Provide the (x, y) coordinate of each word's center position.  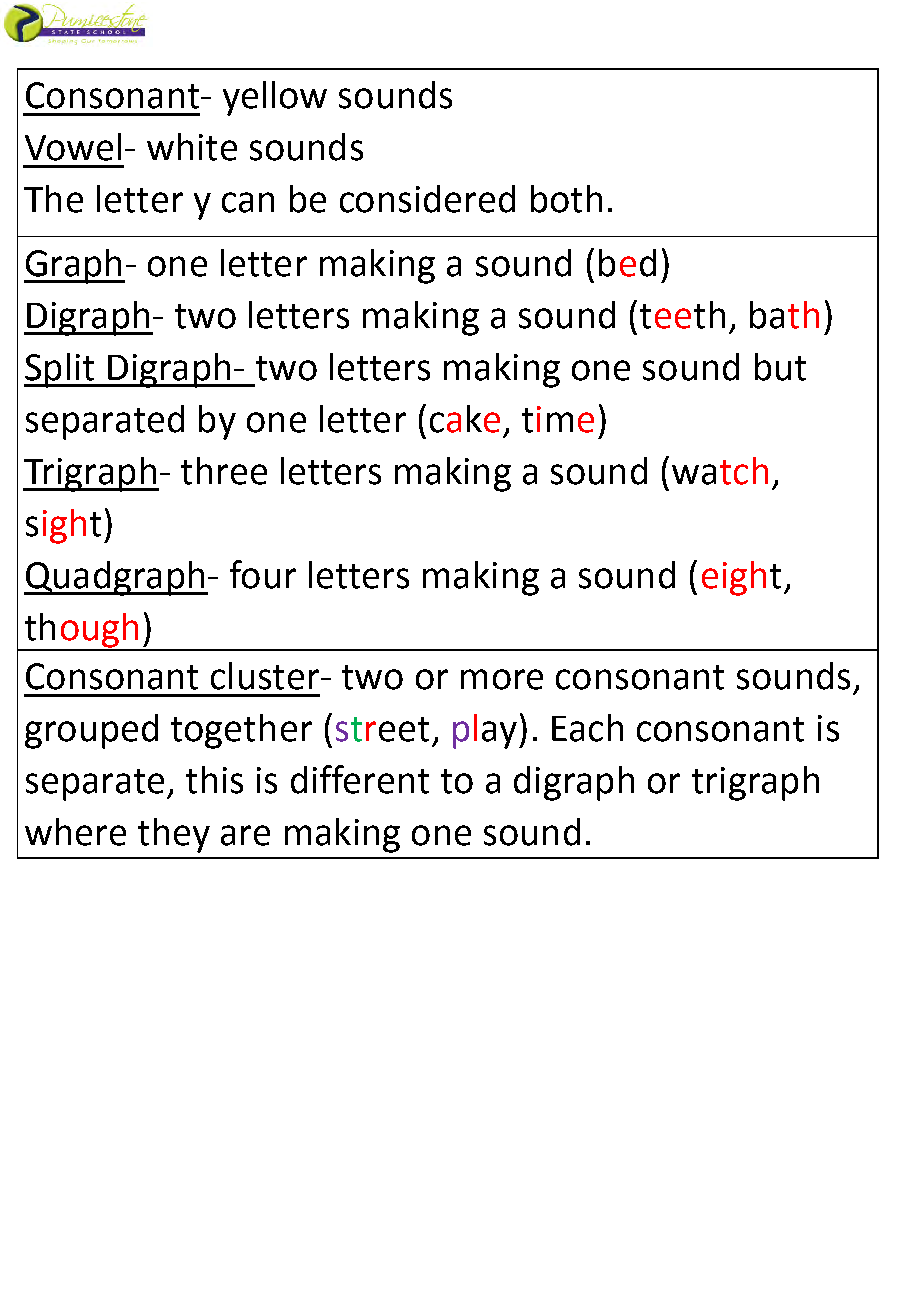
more (502, 679)
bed (627, 263)
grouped (91, 731)
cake (465, 419)
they (174, 835)
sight (63, 526)
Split (60, 370)
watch (720, 471)
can (248, 202)
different (360, 779)
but (780, 367)
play (485, 731)
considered (427, 199)
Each (587, 728)
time (558, 419)
